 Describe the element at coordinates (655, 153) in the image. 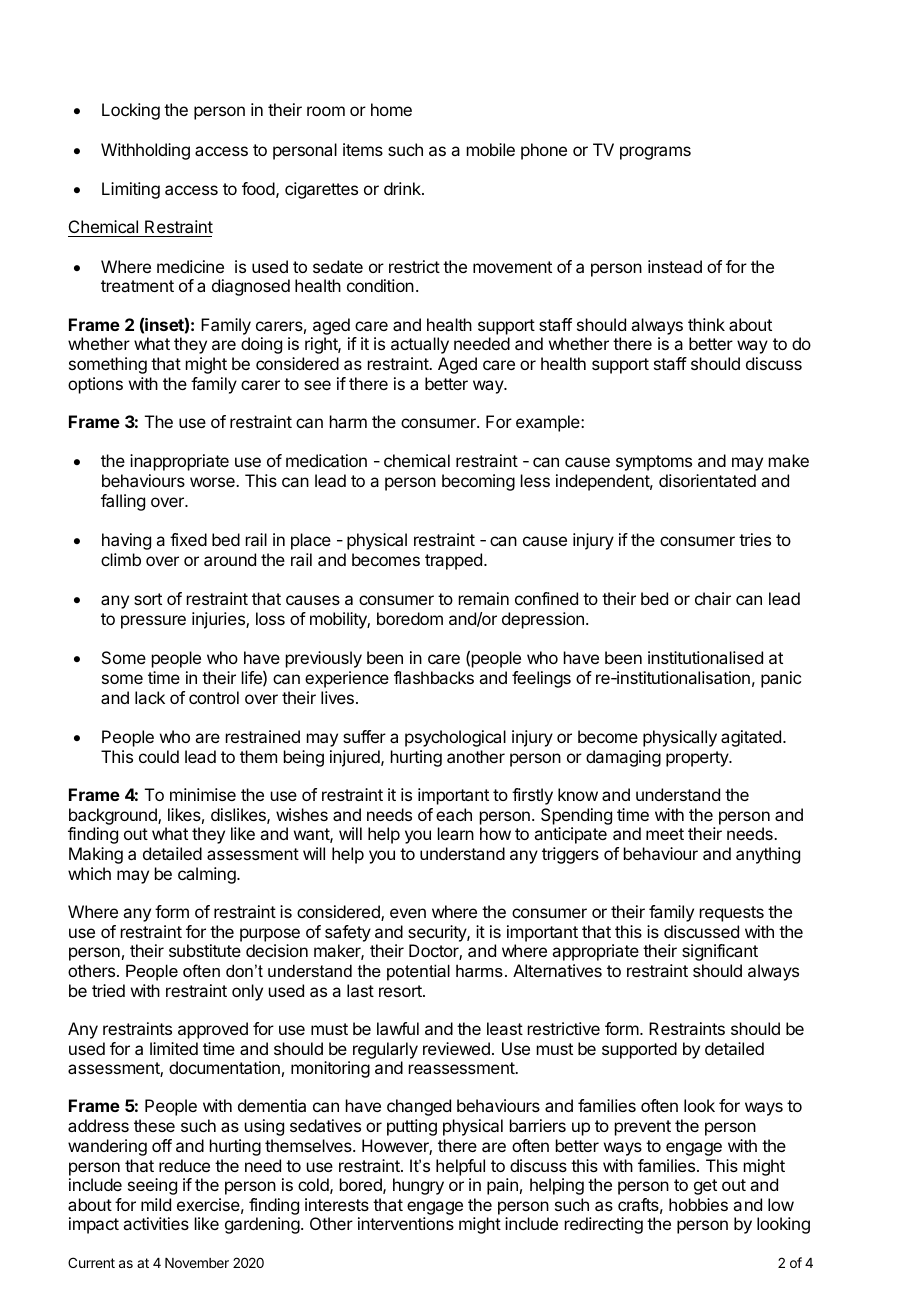

I see `programs` at that location.
